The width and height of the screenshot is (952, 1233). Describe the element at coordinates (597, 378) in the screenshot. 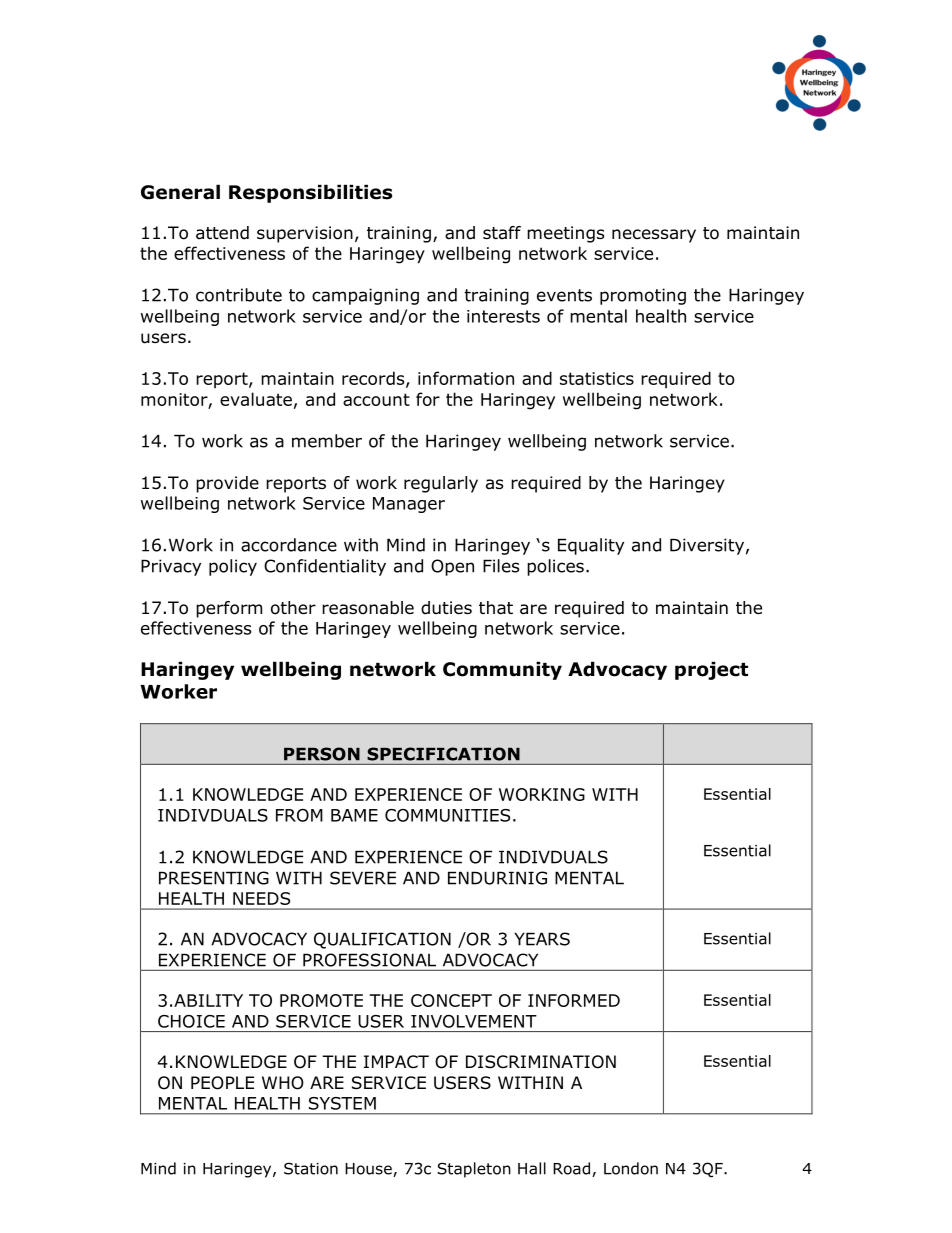

I see `statistics` at that location.
